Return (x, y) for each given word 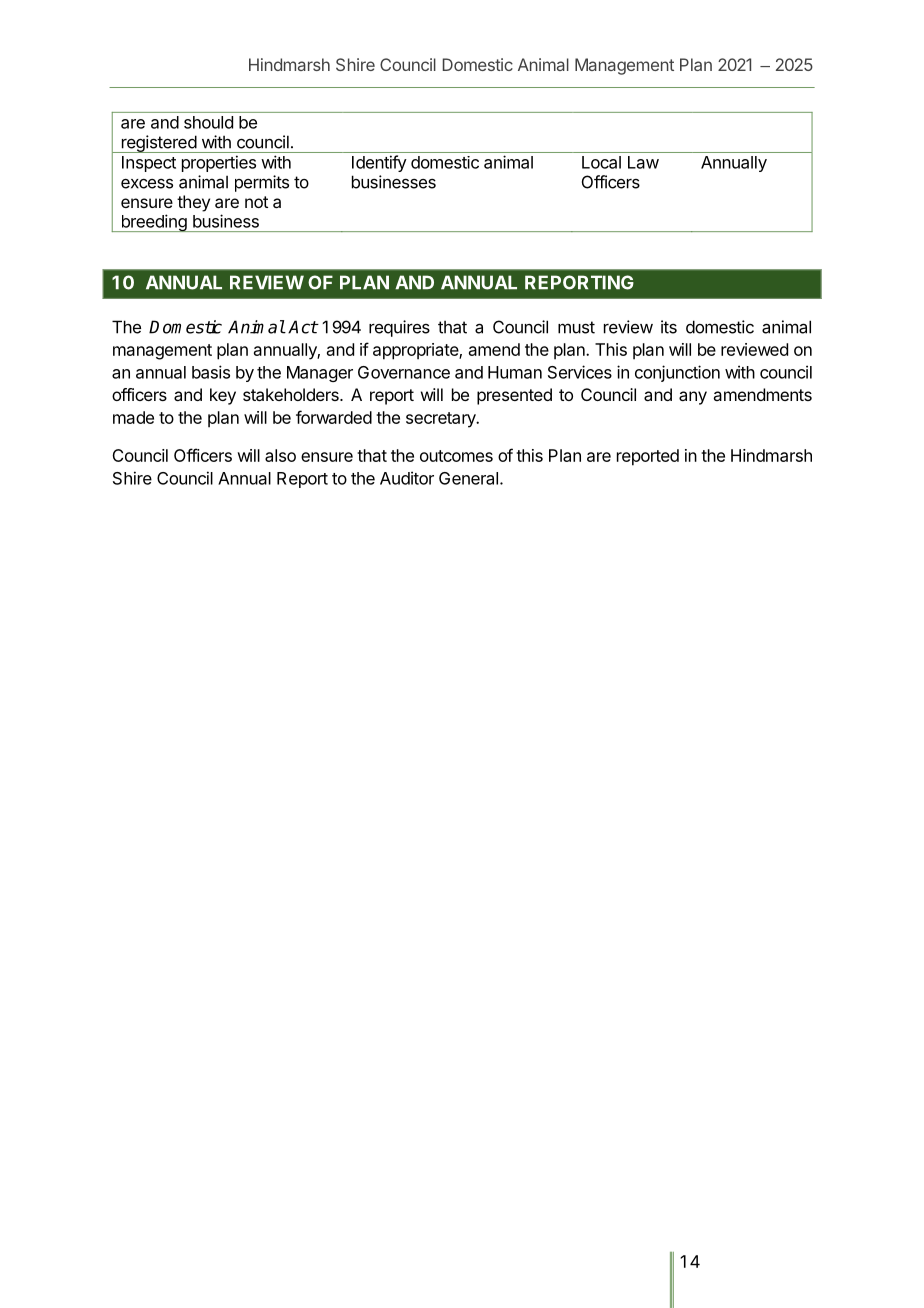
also (280, 455)
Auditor (407, 478)
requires (399, 328)
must (576, 327)
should (208, 122)
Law (643, 162)
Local (601, 162)
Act (303, 327)
